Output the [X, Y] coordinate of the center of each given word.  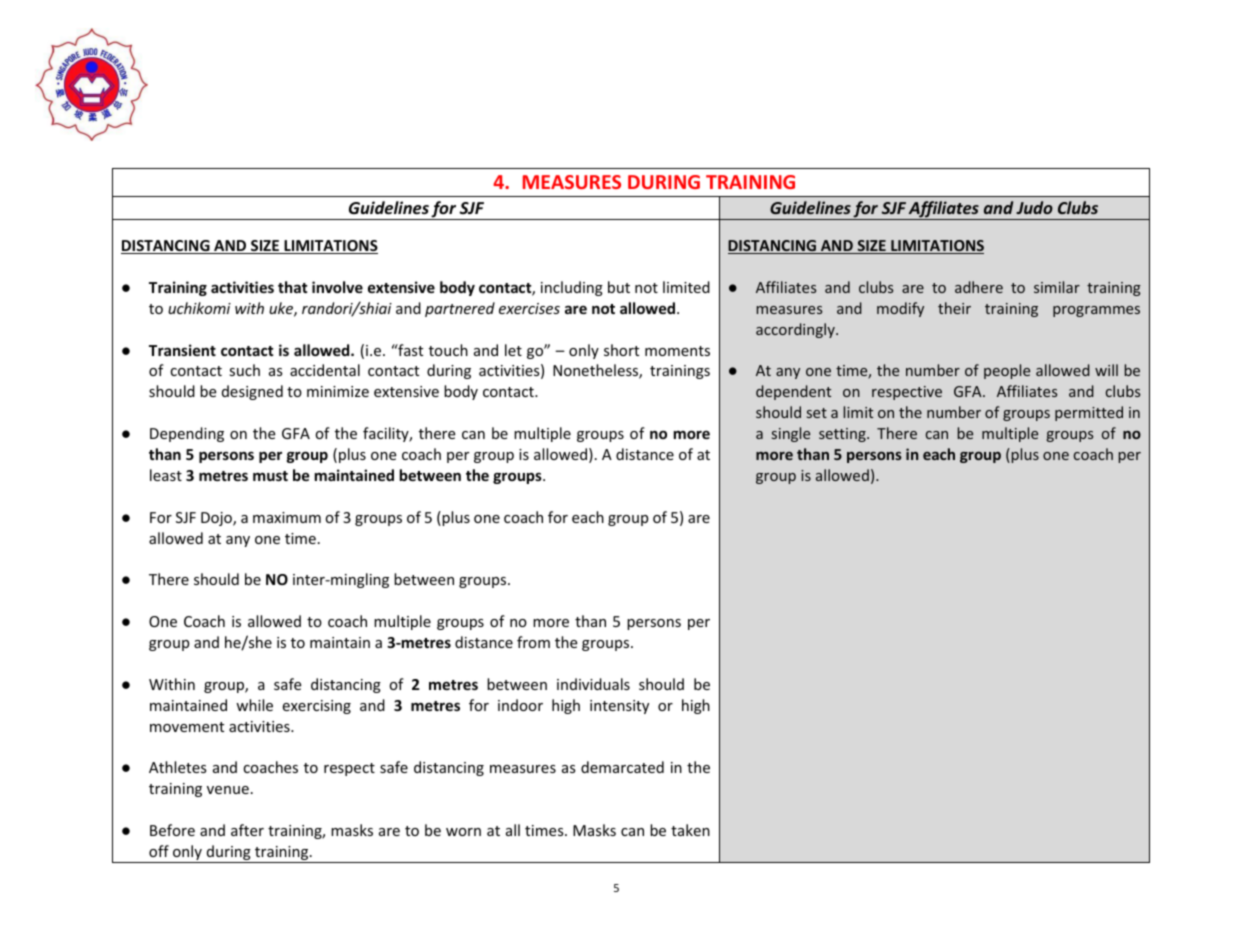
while [254, 705]
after [247, 830]
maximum [287, 517]
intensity [619, 707]
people [1007, 371]
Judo [1034, 207]
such [244, 370]
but [619, 287]
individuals [593, 684]
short [621, 350]
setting [843, 435]
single [791, 434]
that [293, 287]
